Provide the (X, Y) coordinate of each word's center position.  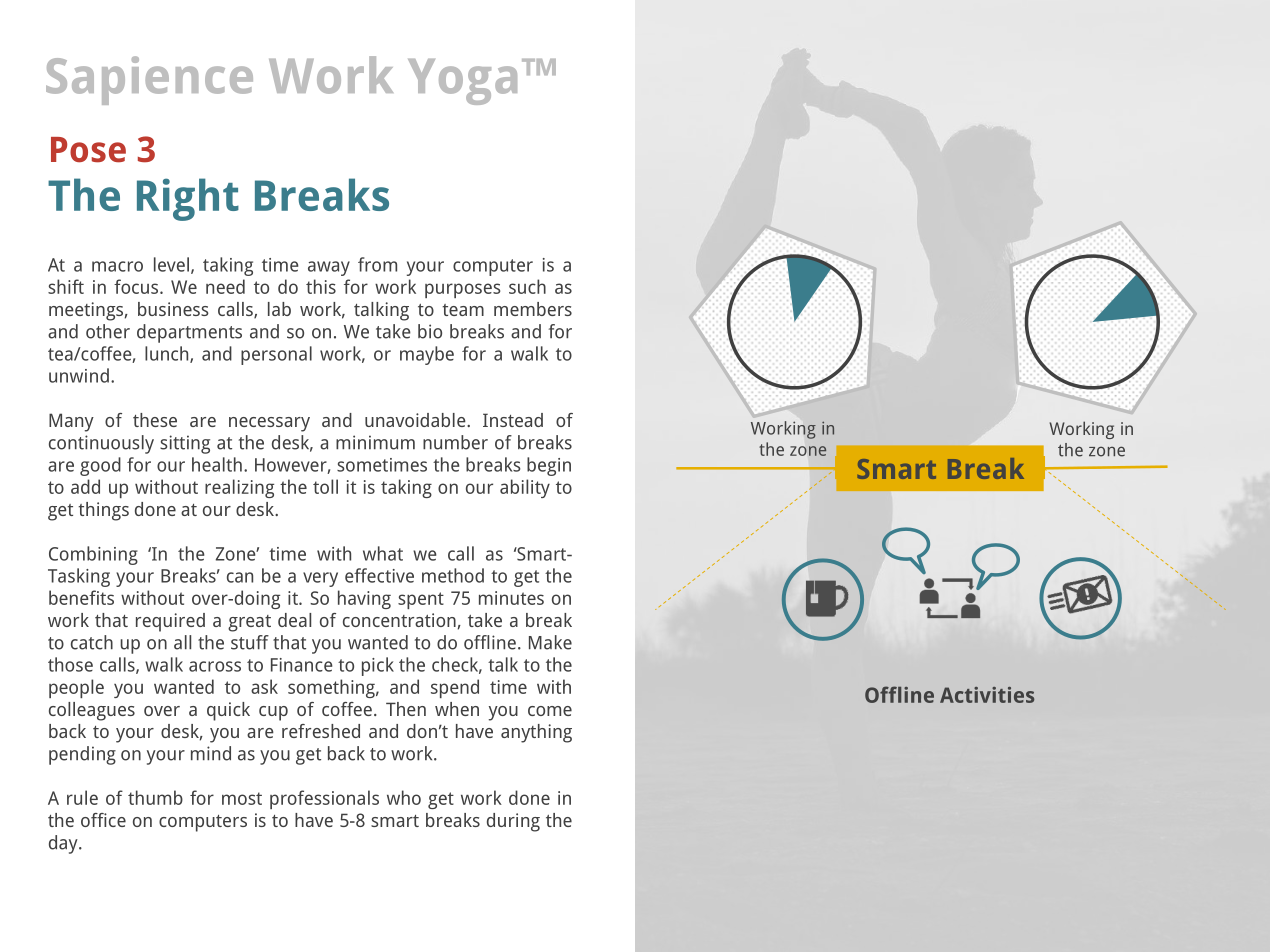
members (533, 309)
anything (536, 733)
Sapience (149, 80)
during (513, 822)
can (240, 577)
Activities (987, 695)
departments (189, 333)
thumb (155, 797)
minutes (511, 598)
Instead (513, 420)
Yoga (462, 82)
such (527, 286)
